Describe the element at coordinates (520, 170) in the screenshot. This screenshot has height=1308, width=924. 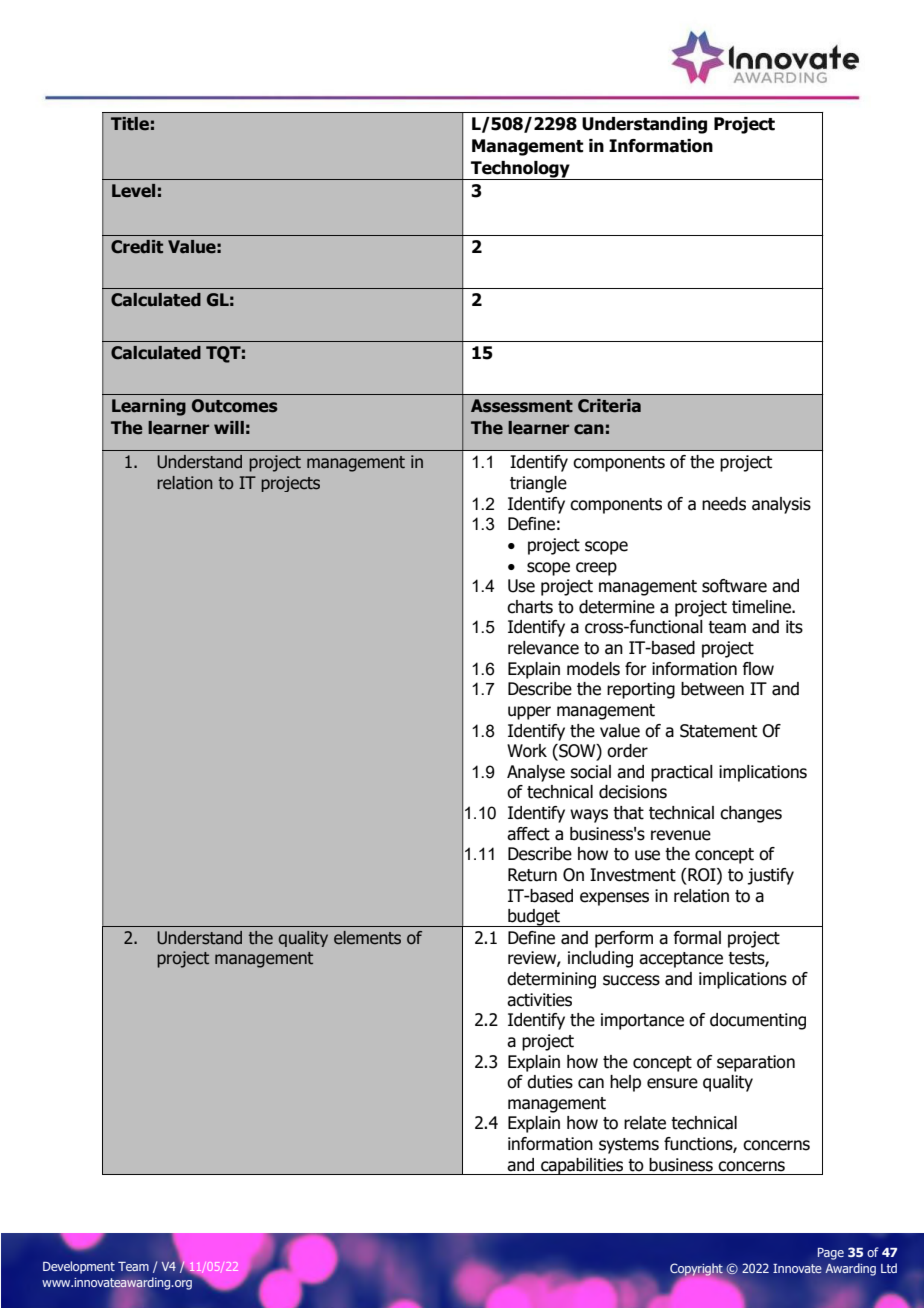
I see `Technology` at that location.
